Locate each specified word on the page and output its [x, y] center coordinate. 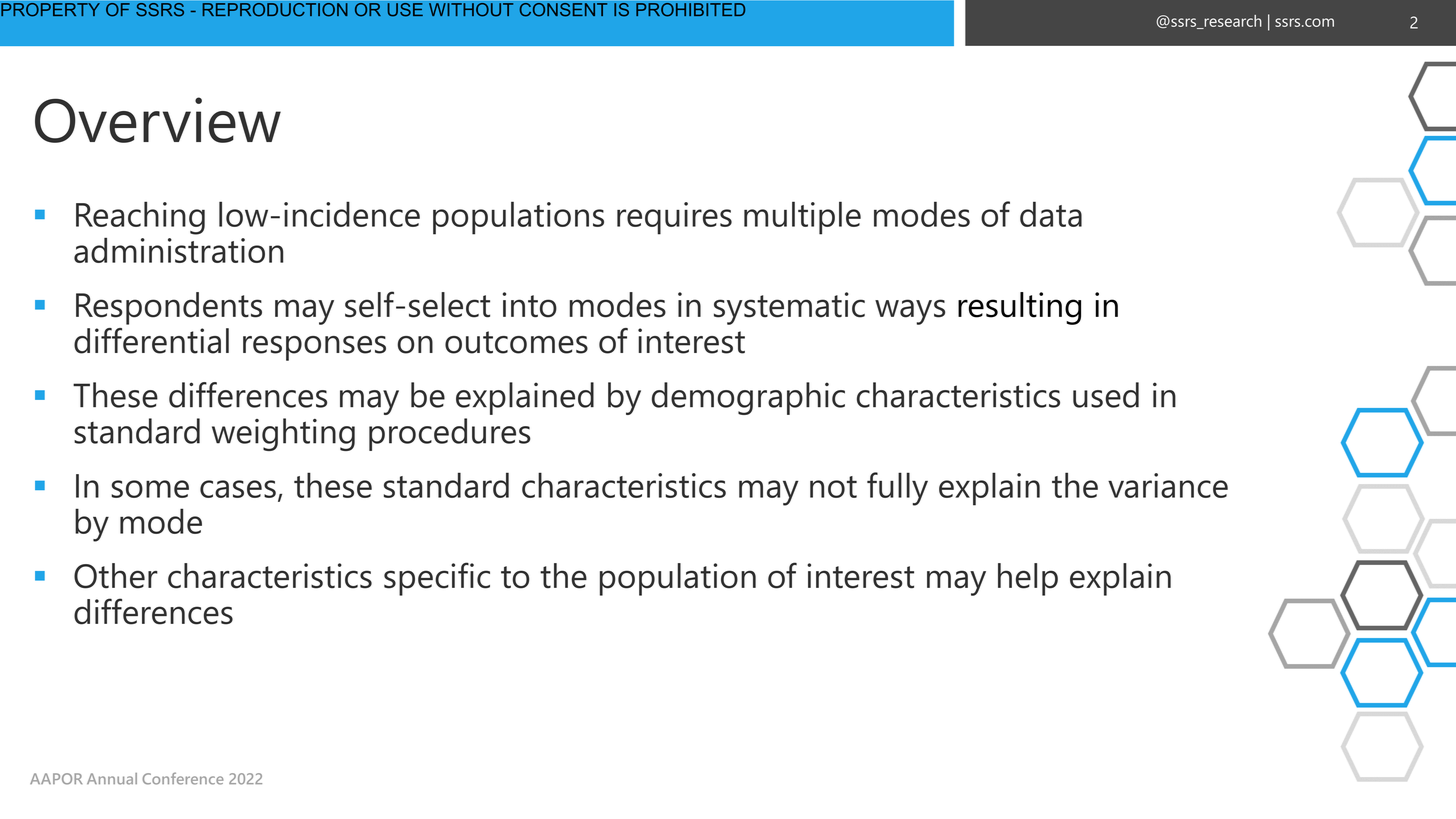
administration [178, 250]
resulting [1019, 308]
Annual [112, 779]
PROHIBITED [690, 10]
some [150, 489]
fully [897, 489]
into [530, 305]
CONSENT [563, 10]
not [833, 487]
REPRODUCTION [275, 10]
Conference [183, 778]
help [1028, 579]
